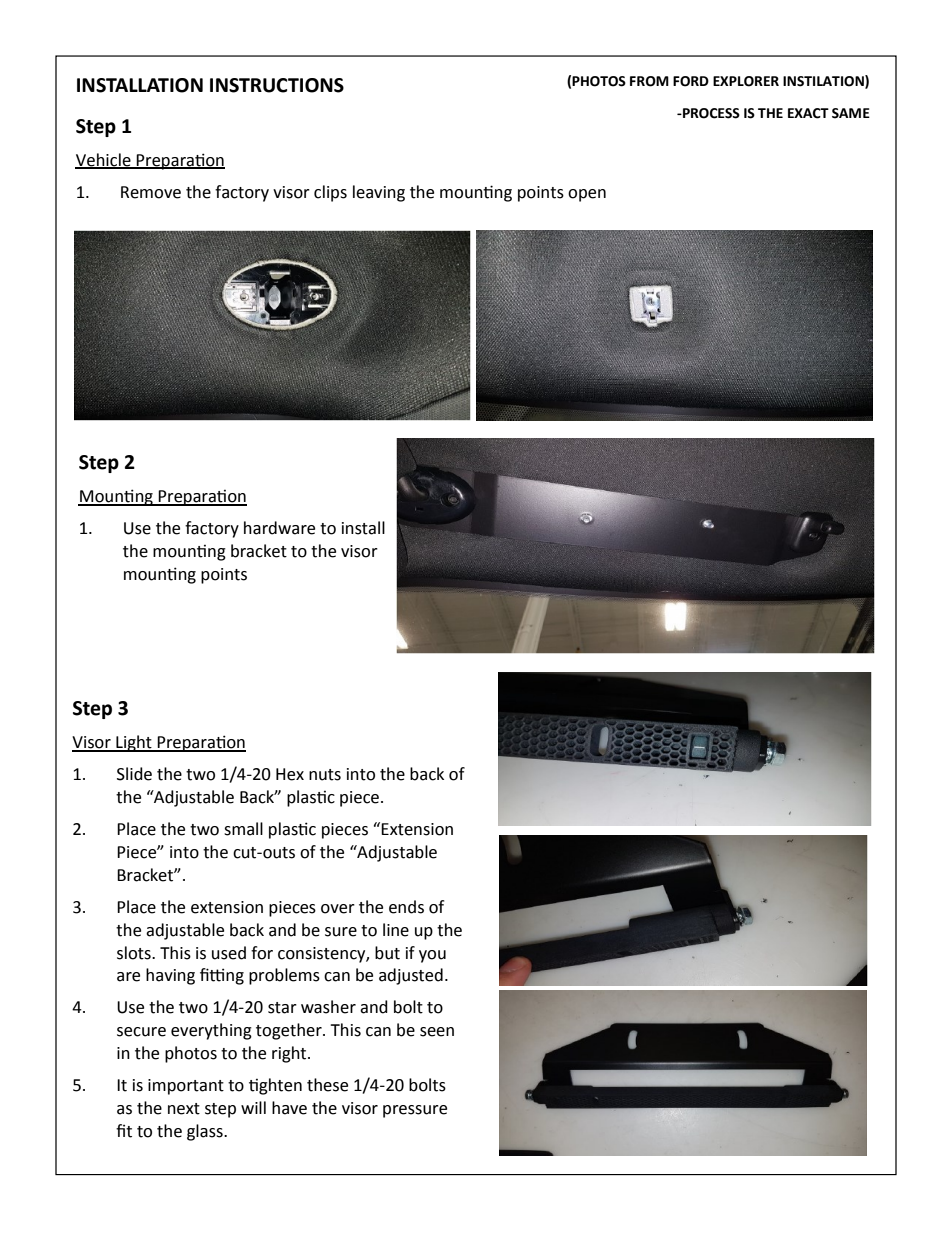 The image size is (952, 1233). Describe the element at coordinates (134, 774) in the document. I see `Slide` at that location.
